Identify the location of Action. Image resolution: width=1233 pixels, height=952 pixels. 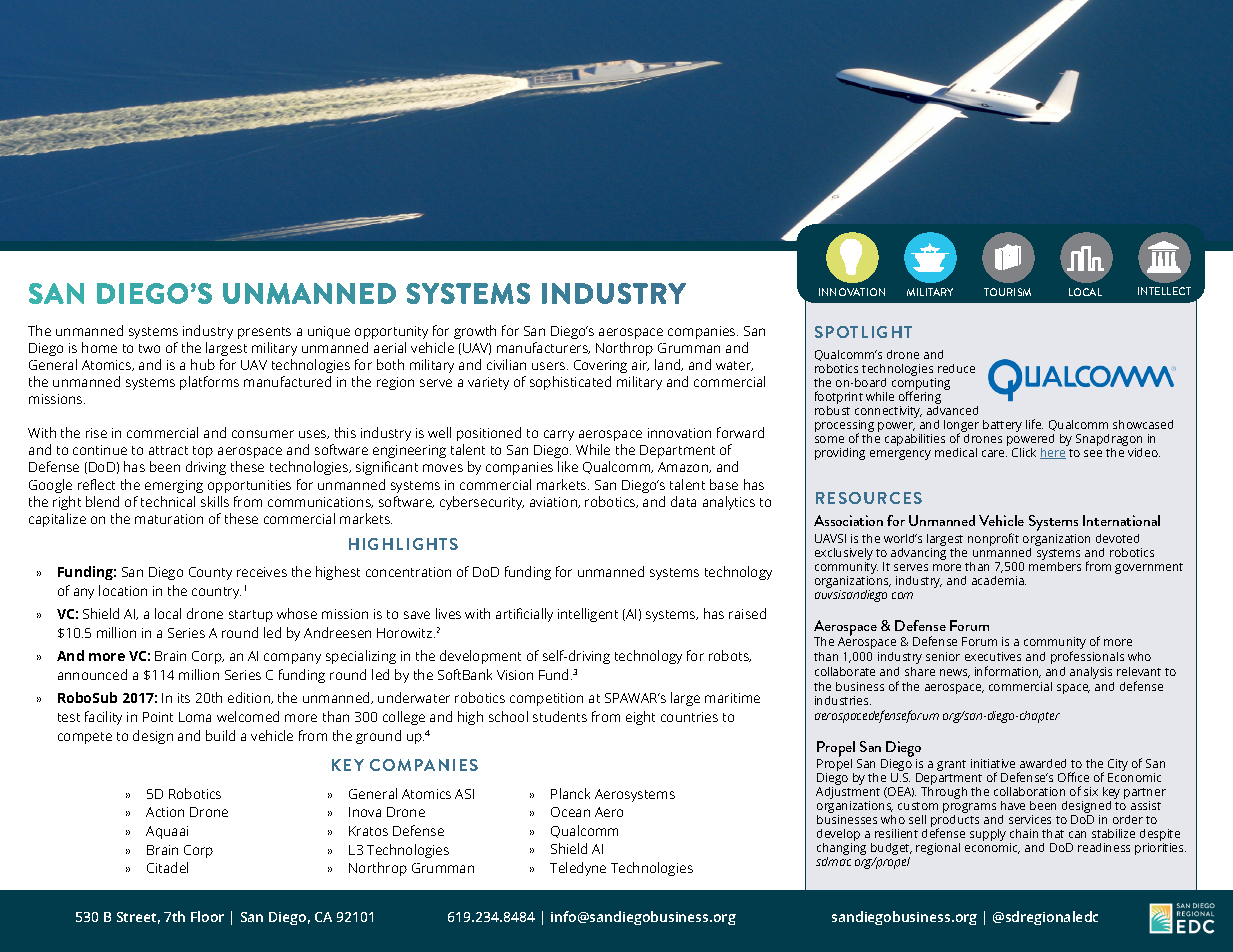
(165, 812).
